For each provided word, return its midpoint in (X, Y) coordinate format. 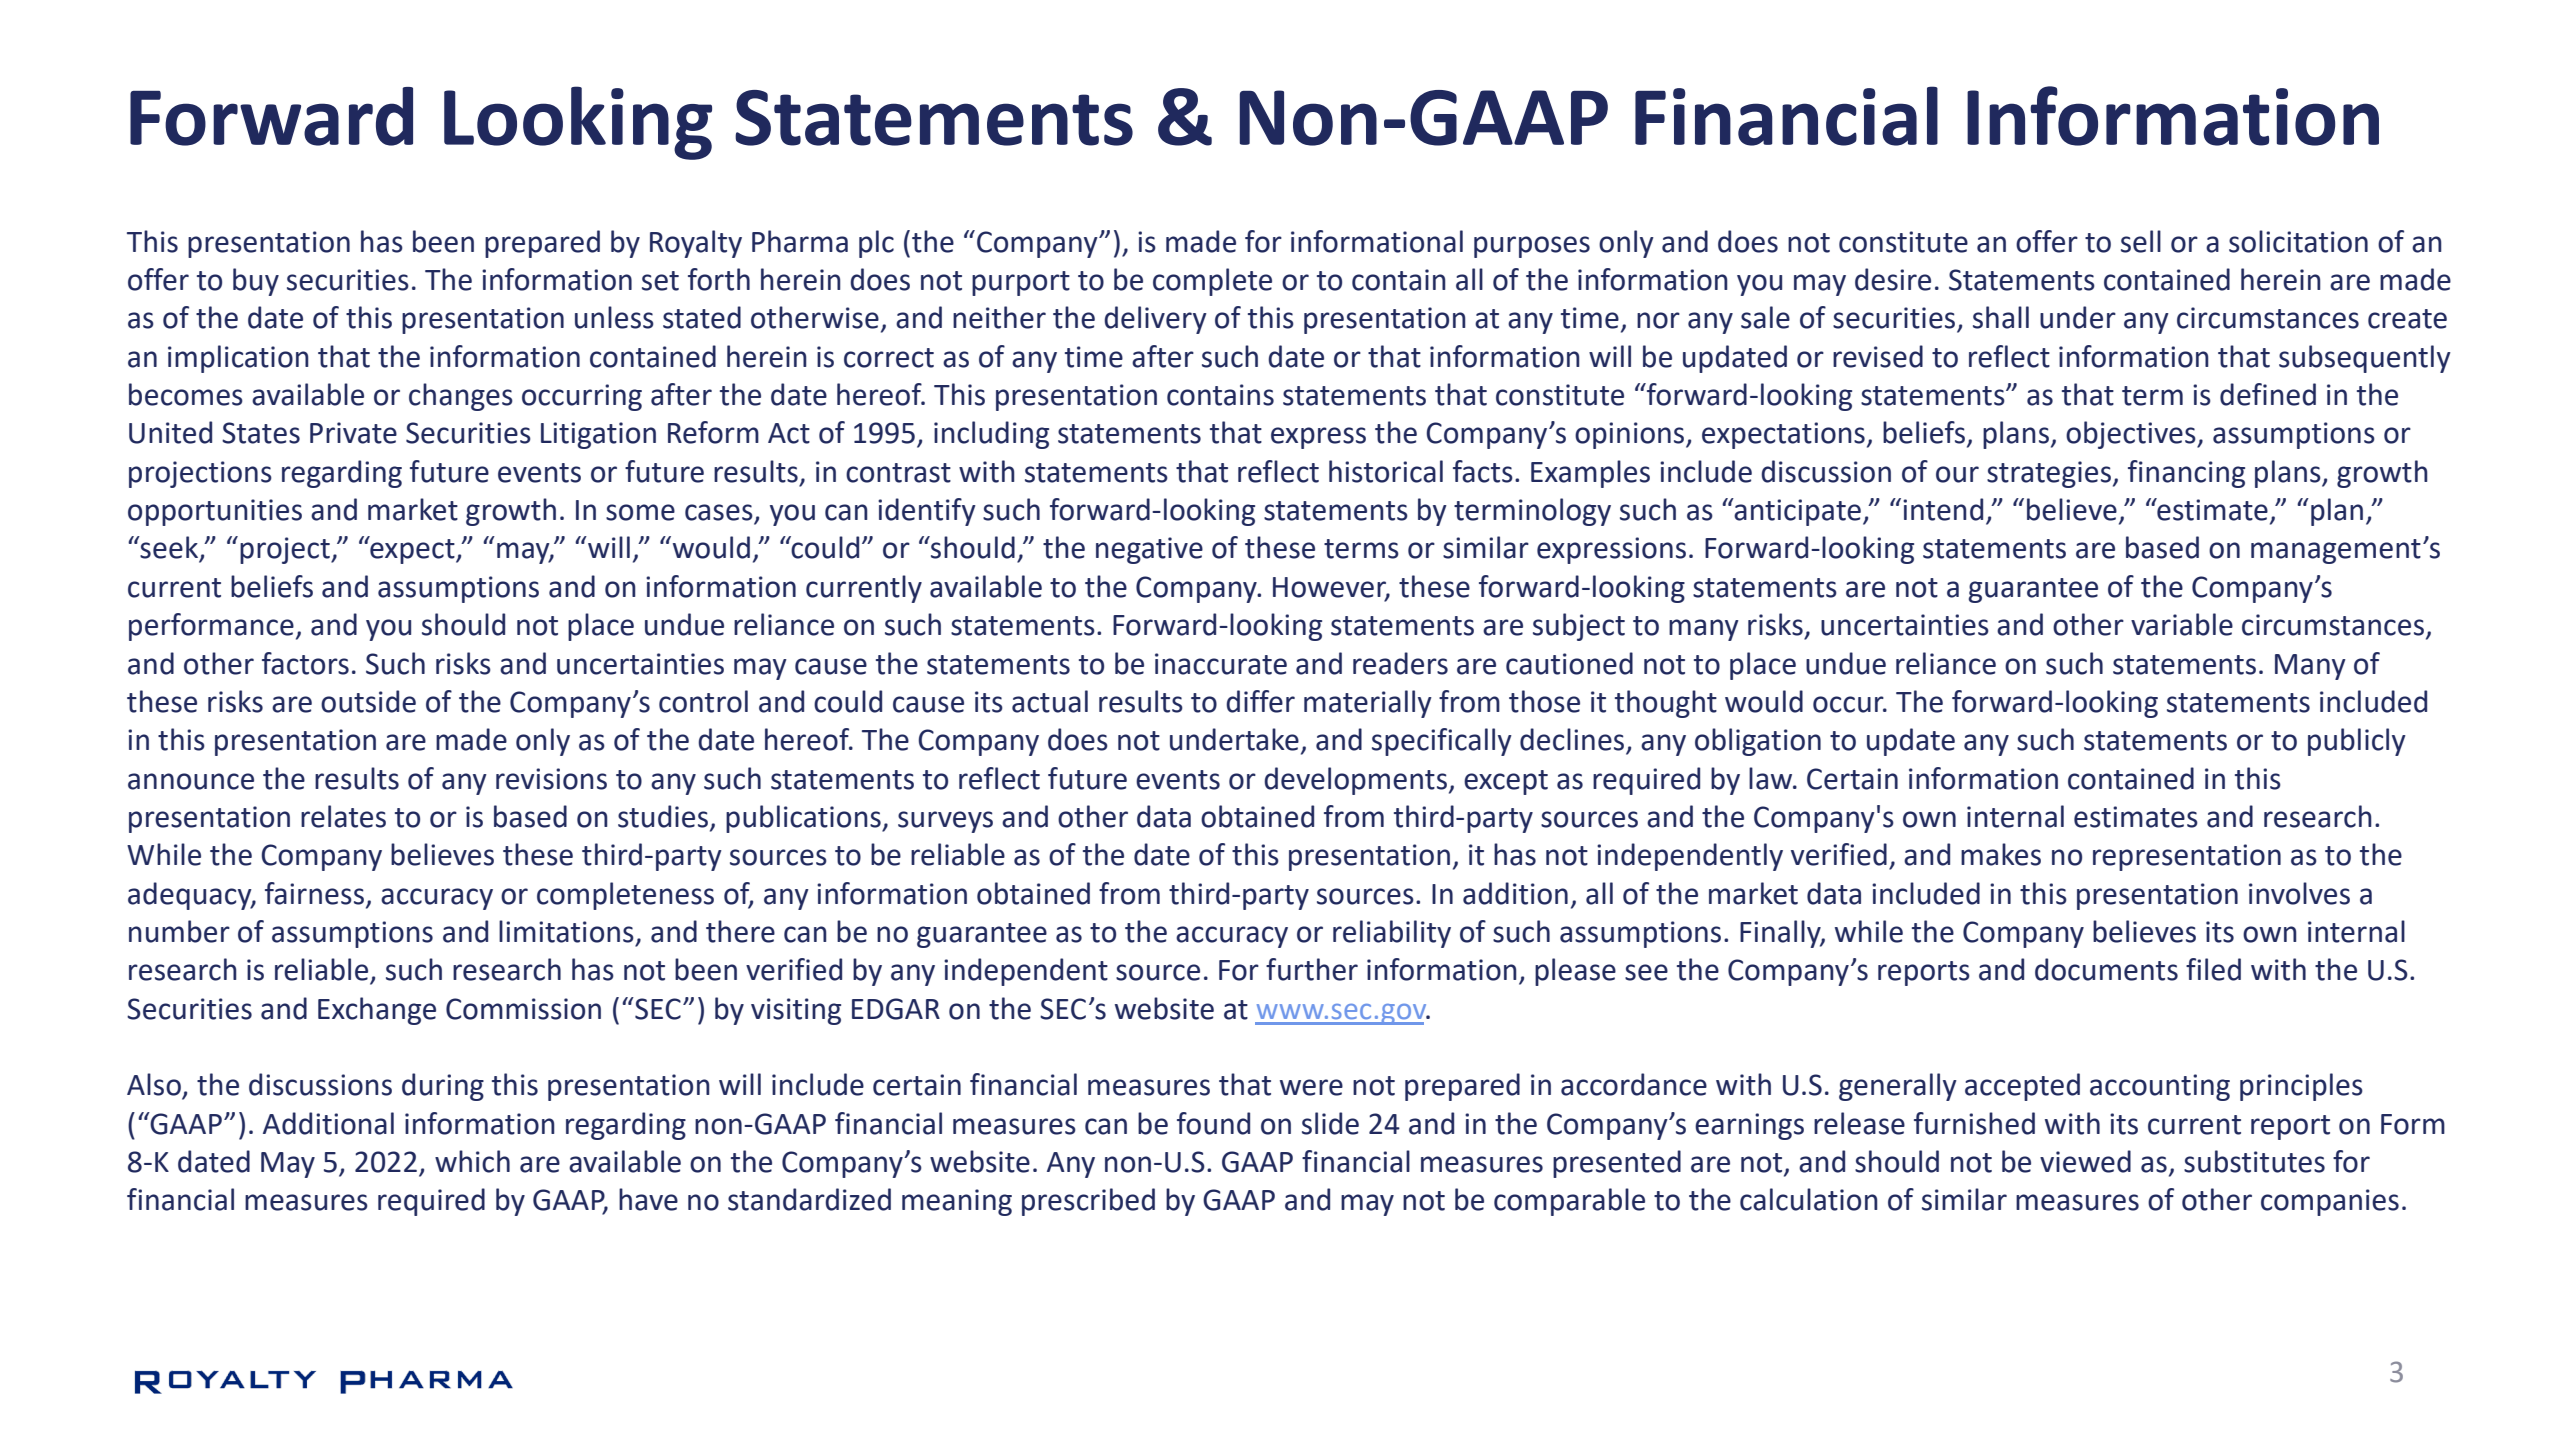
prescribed (1088, 1202)
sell (2141, 241)
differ (1260, 701)
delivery (1155, 320)
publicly (2357, 742)
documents (2106, 969)
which (472, 1161)
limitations (566, 931)
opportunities (215, 512)
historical (1386, 471)
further (1312, 969)
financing (2186, 474)
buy (256, 282)
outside (368, 701)
